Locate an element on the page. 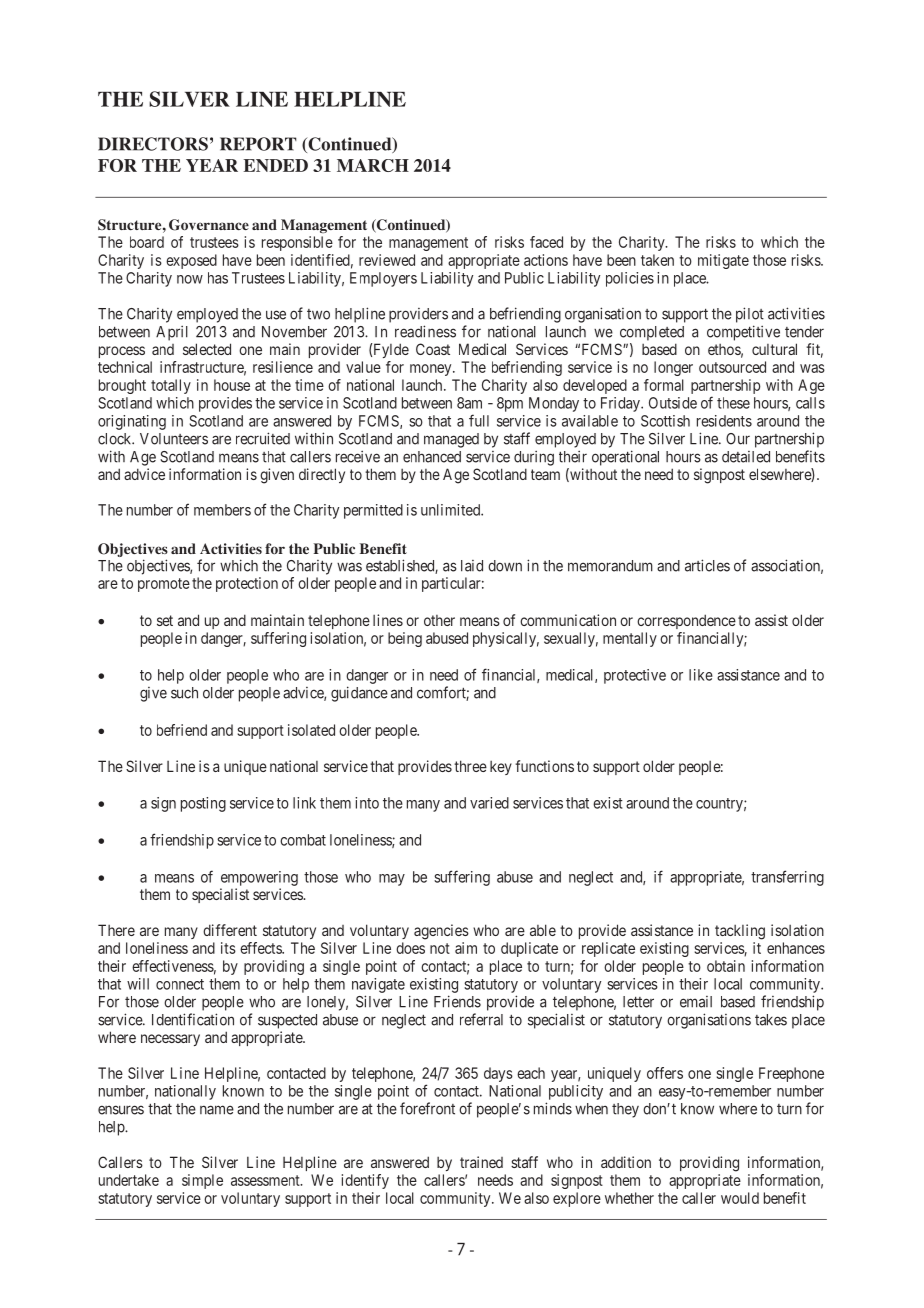  detailed is located at coordinates (746, 457).
